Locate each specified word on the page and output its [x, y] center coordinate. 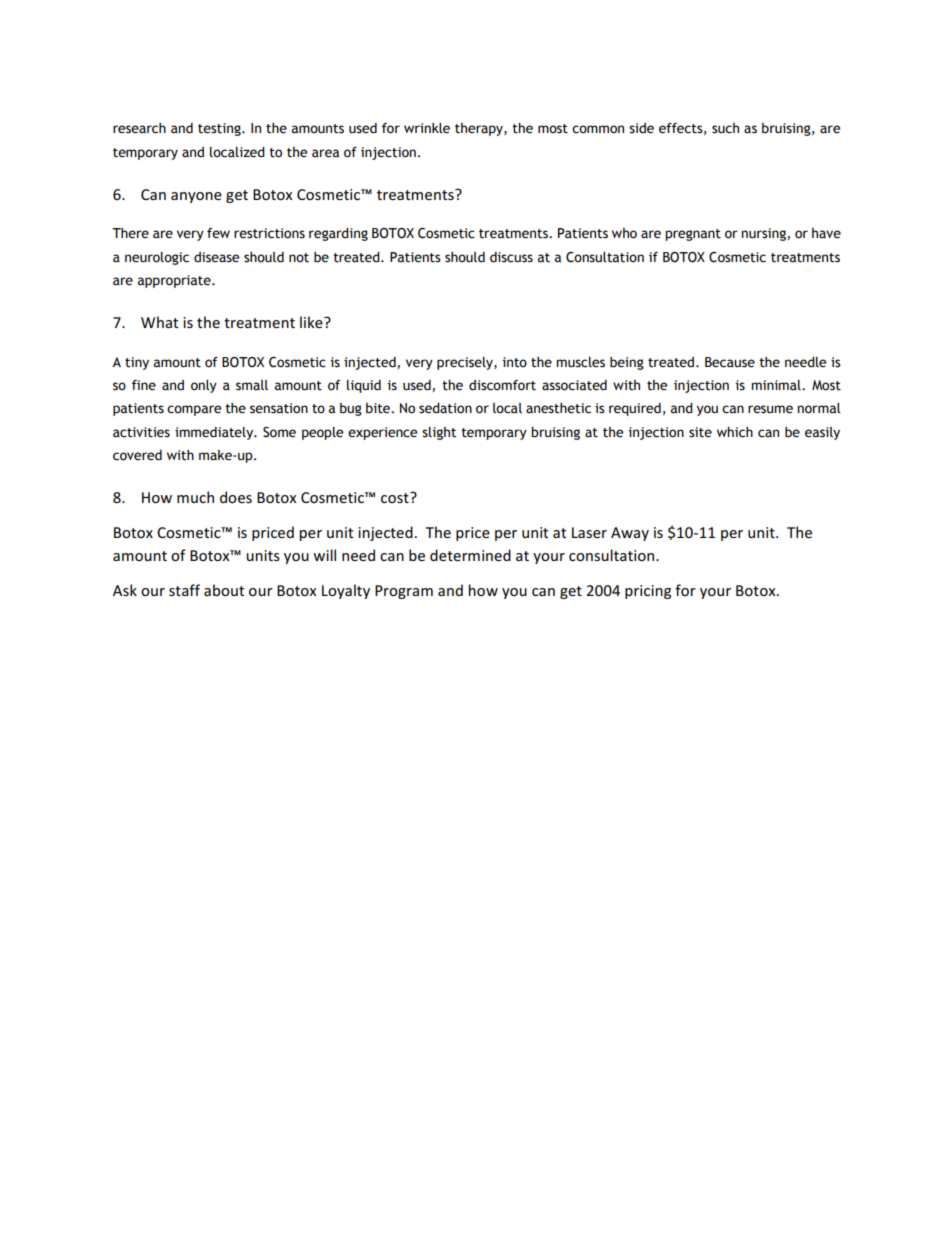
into [514, 362]
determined [470, 555]
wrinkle [427, 128]
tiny [137, 363]
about [224, 590]
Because [730, 362]
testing [220, 129]
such [725, 128]
